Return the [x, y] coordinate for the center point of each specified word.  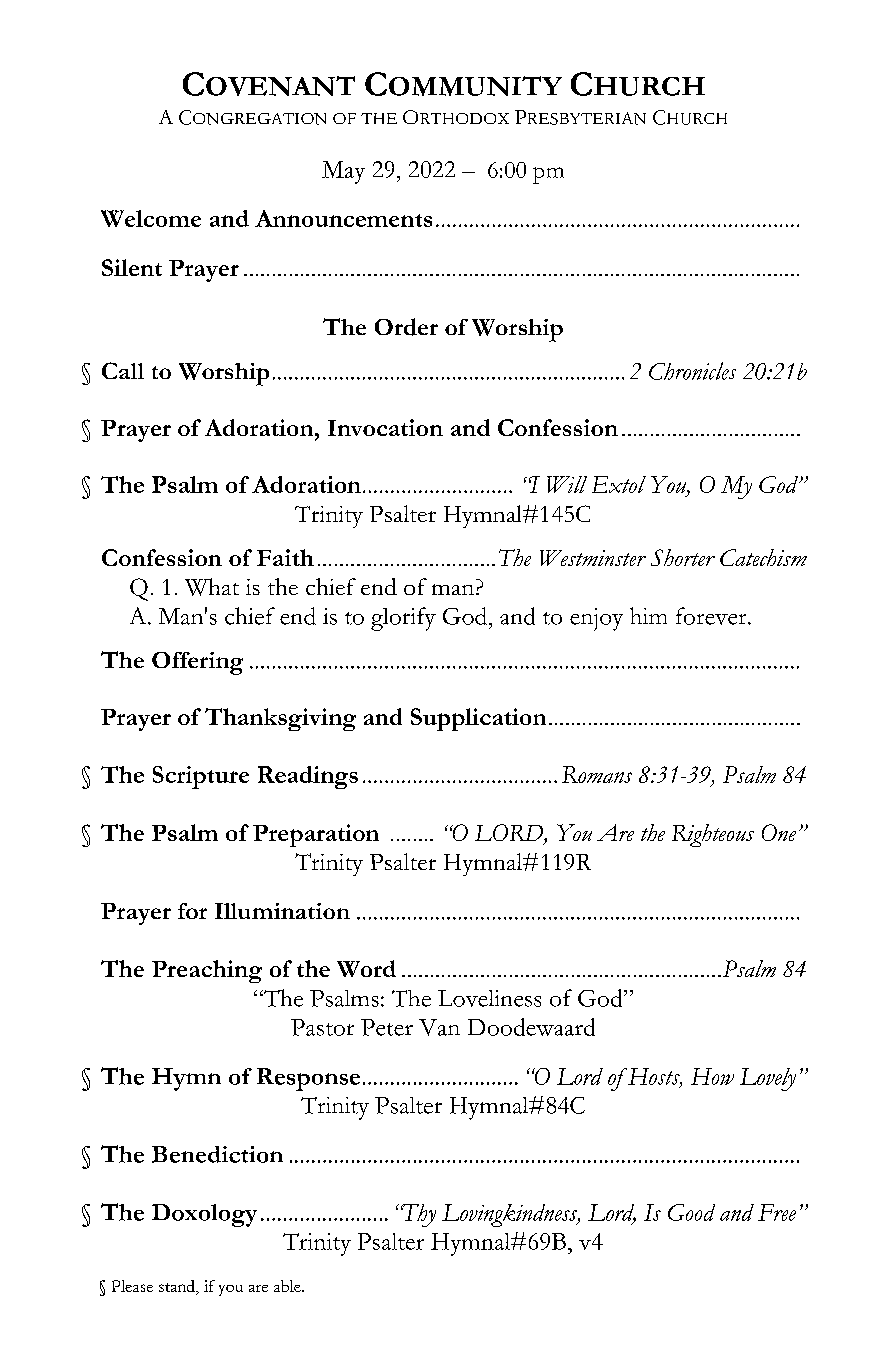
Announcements [343, 218]
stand [178, 1287]
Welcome [151, 218]
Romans [597, 774]
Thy [418, 1215]
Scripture [201, 777]
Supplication [478, 719]
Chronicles [692, 371]
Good [691, 1212]
